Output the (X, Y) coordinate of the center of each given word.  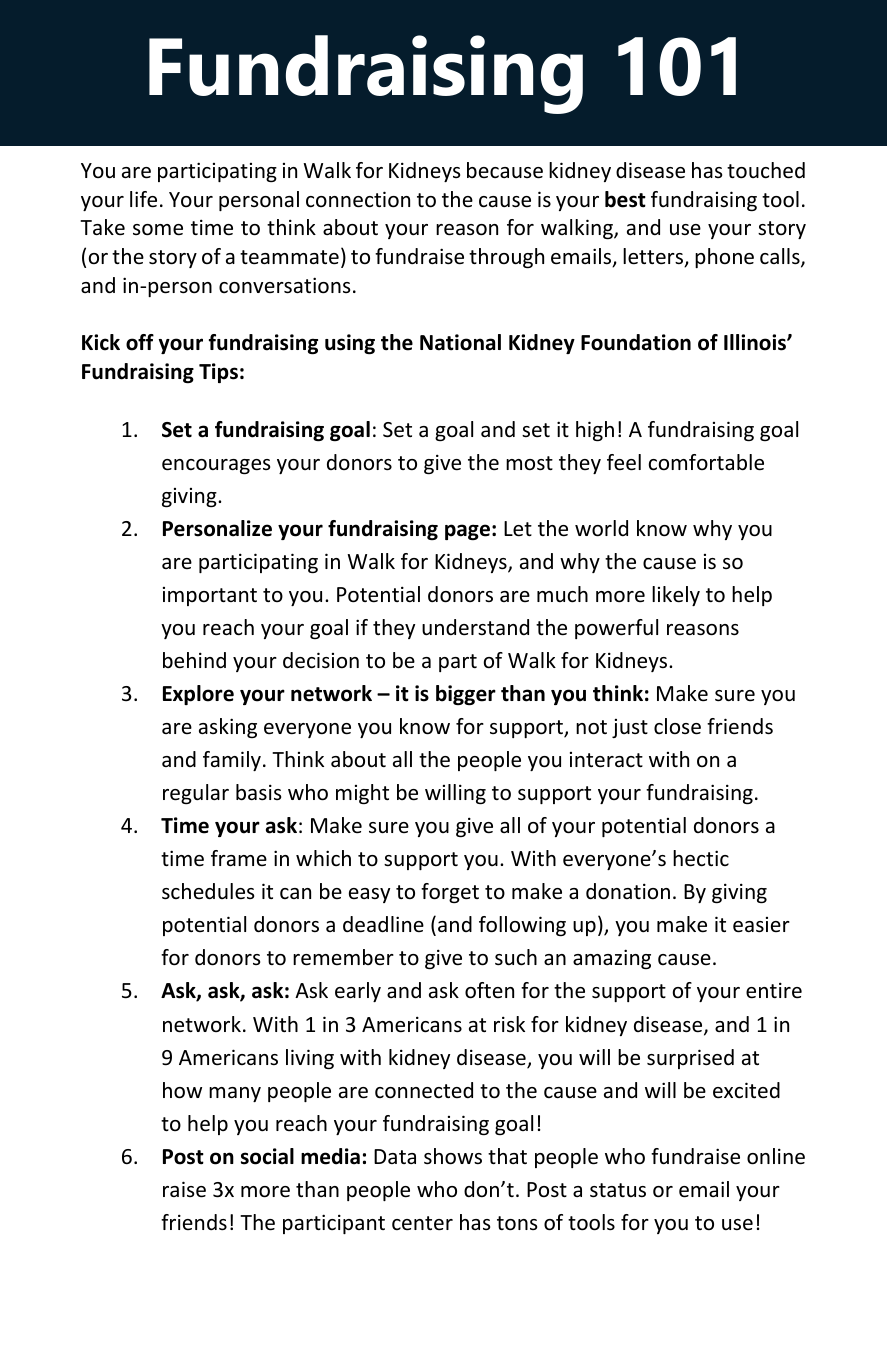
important (210, 596)
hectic (701, 858)
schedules (208, 891)
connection (358, 199)
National (460, 342)
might (362, 794)
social (267, 1156)
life (143, 199)
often (489, 990)
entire (774, 990)
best (625, 199)
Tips (218, 373)
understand (475, 627)
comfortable (706, 462)
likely (676, 596)
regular (196, 794)
